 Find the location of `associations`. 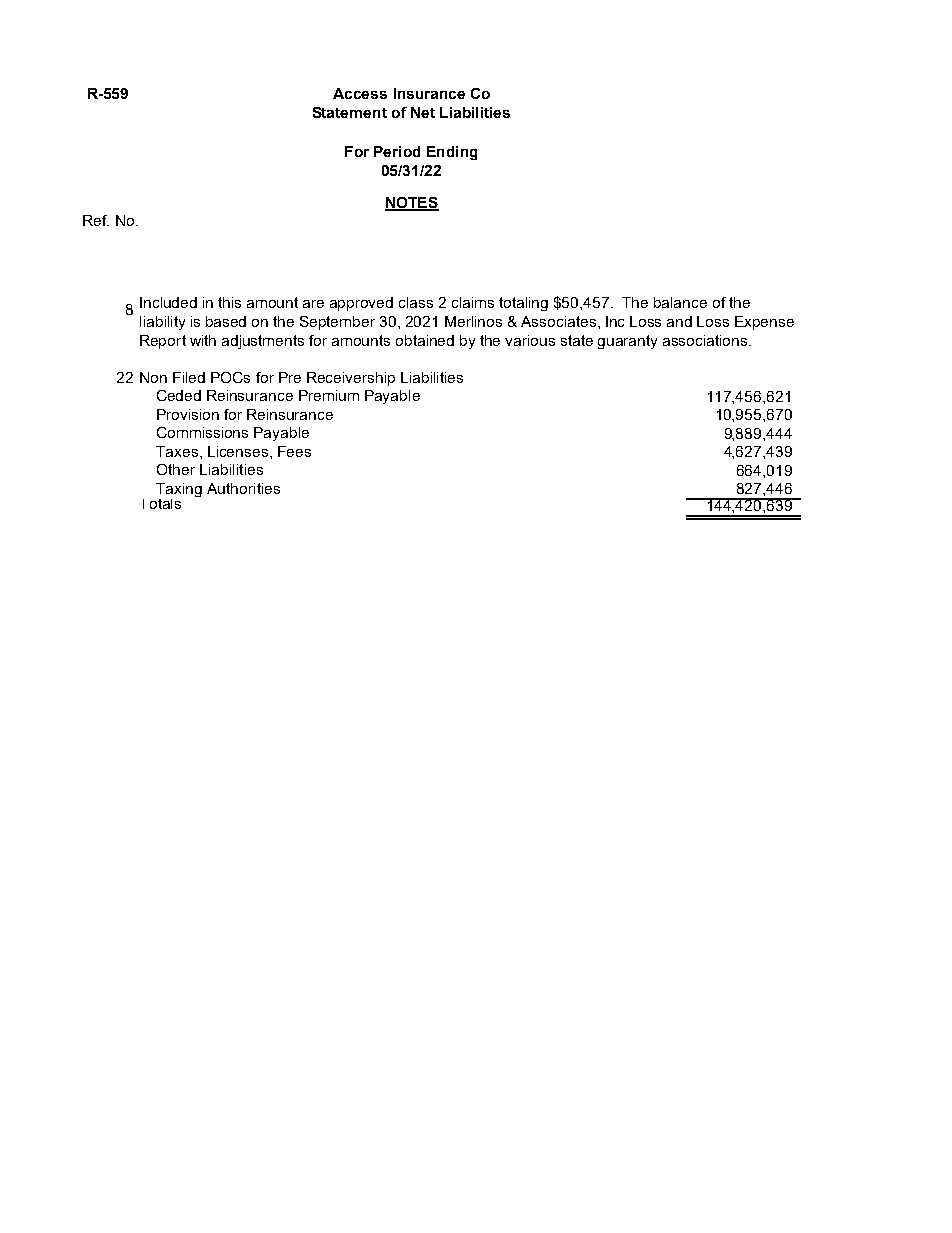

associations is located at coordinates (706, 340).
